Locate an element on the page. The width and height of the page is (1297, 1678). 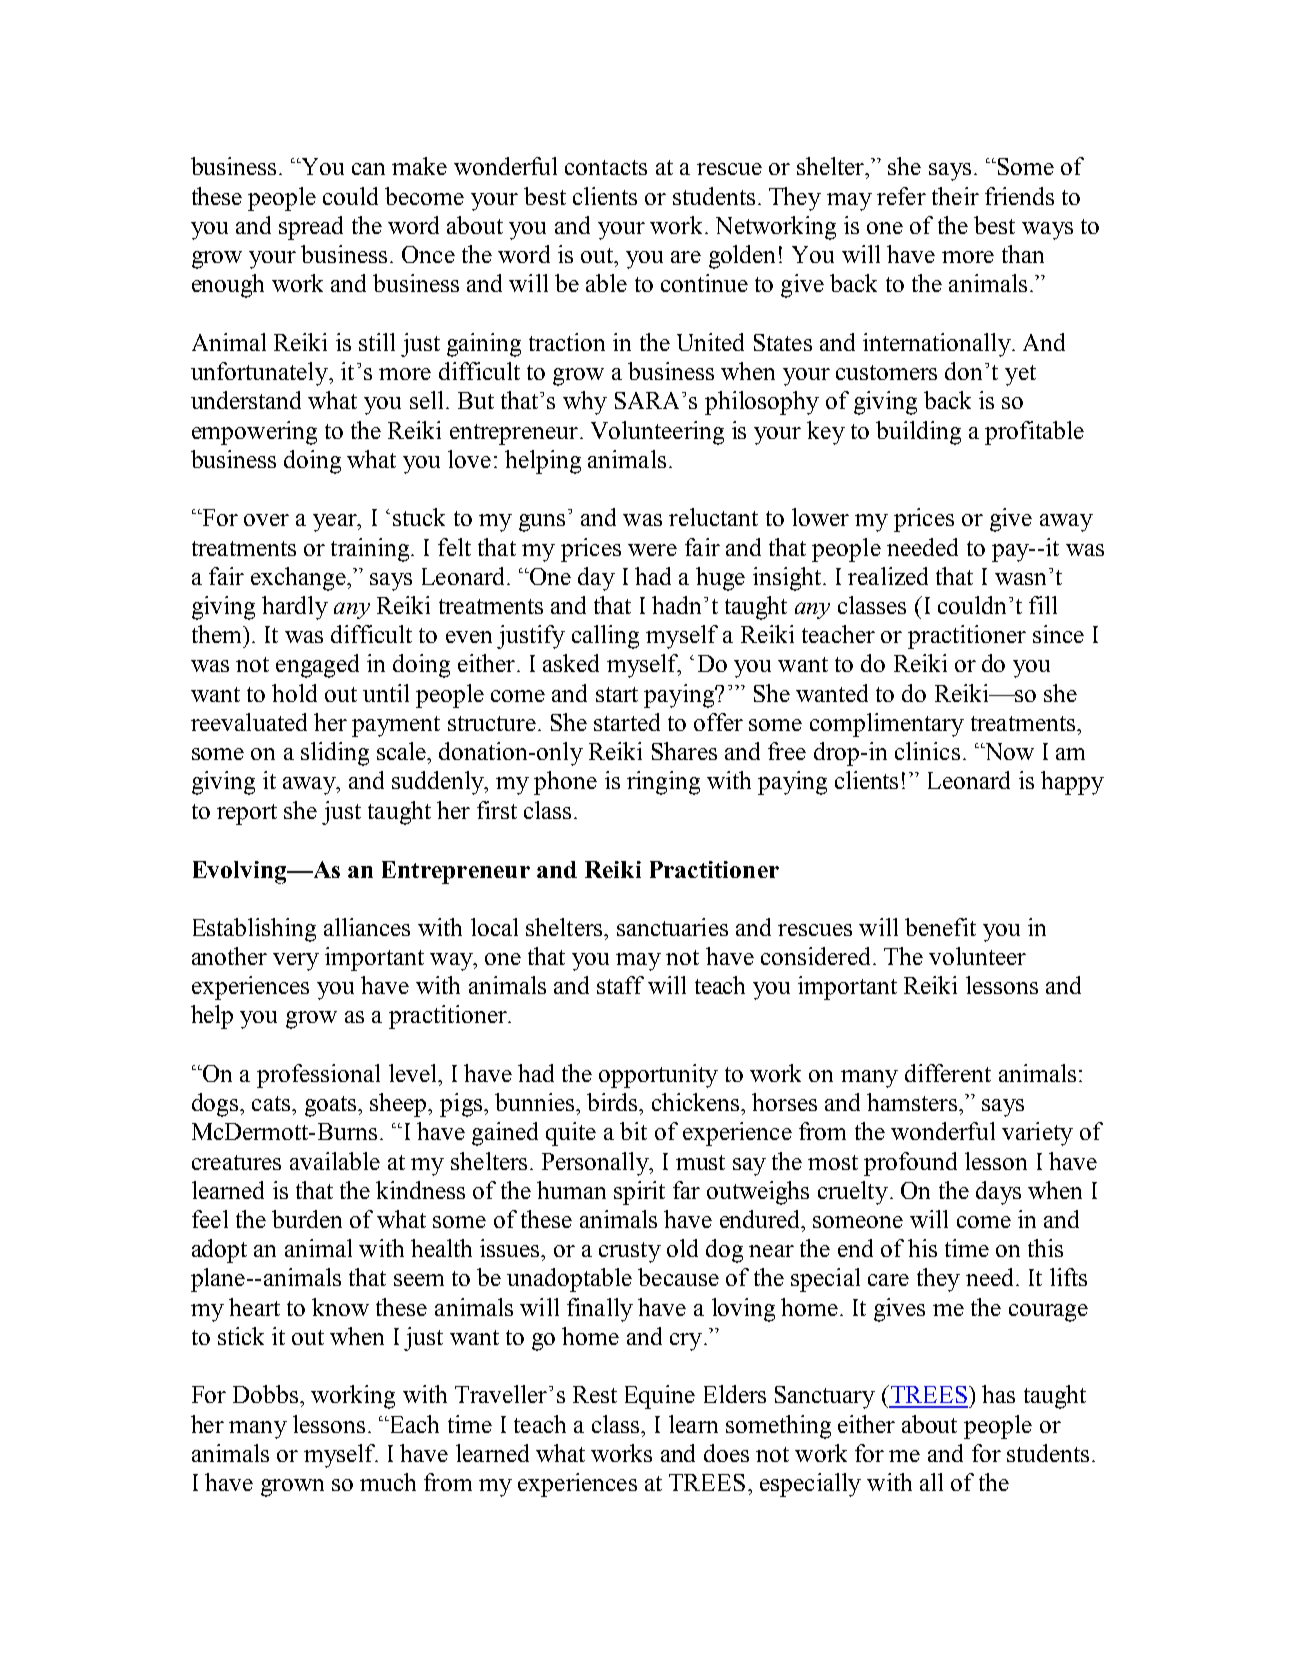
contacts is located at coordinates (606, 167).
